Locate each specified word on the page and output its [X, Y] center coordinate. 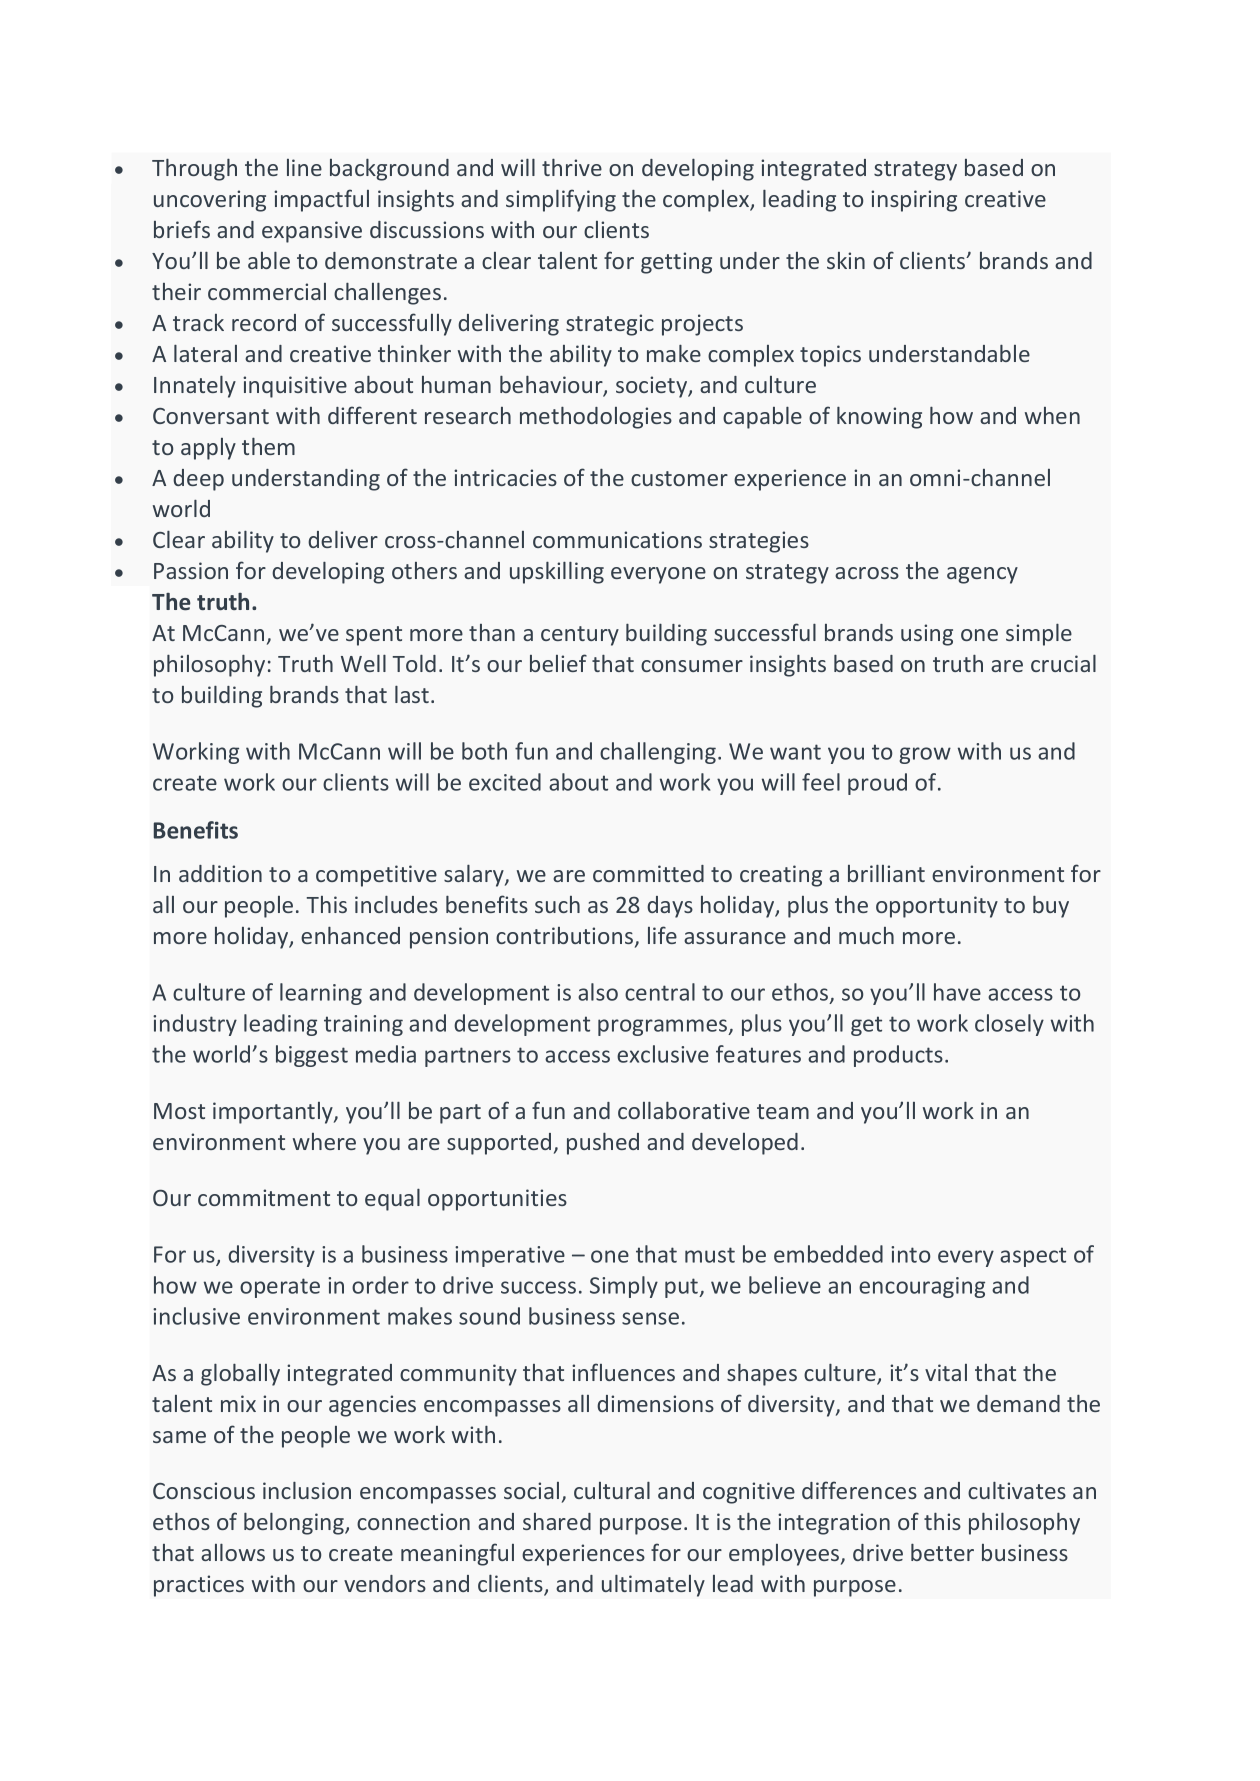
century [580, 636]
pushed [603, 1144]
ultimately [653, 1585]
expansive [312, 232]
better [942, 1552]
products [898, 1056]
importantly [274, 1113]
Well [363, 663]
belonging [295, 1524]
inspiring [914, 201]
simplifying [561, 200]
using [927, 635]
